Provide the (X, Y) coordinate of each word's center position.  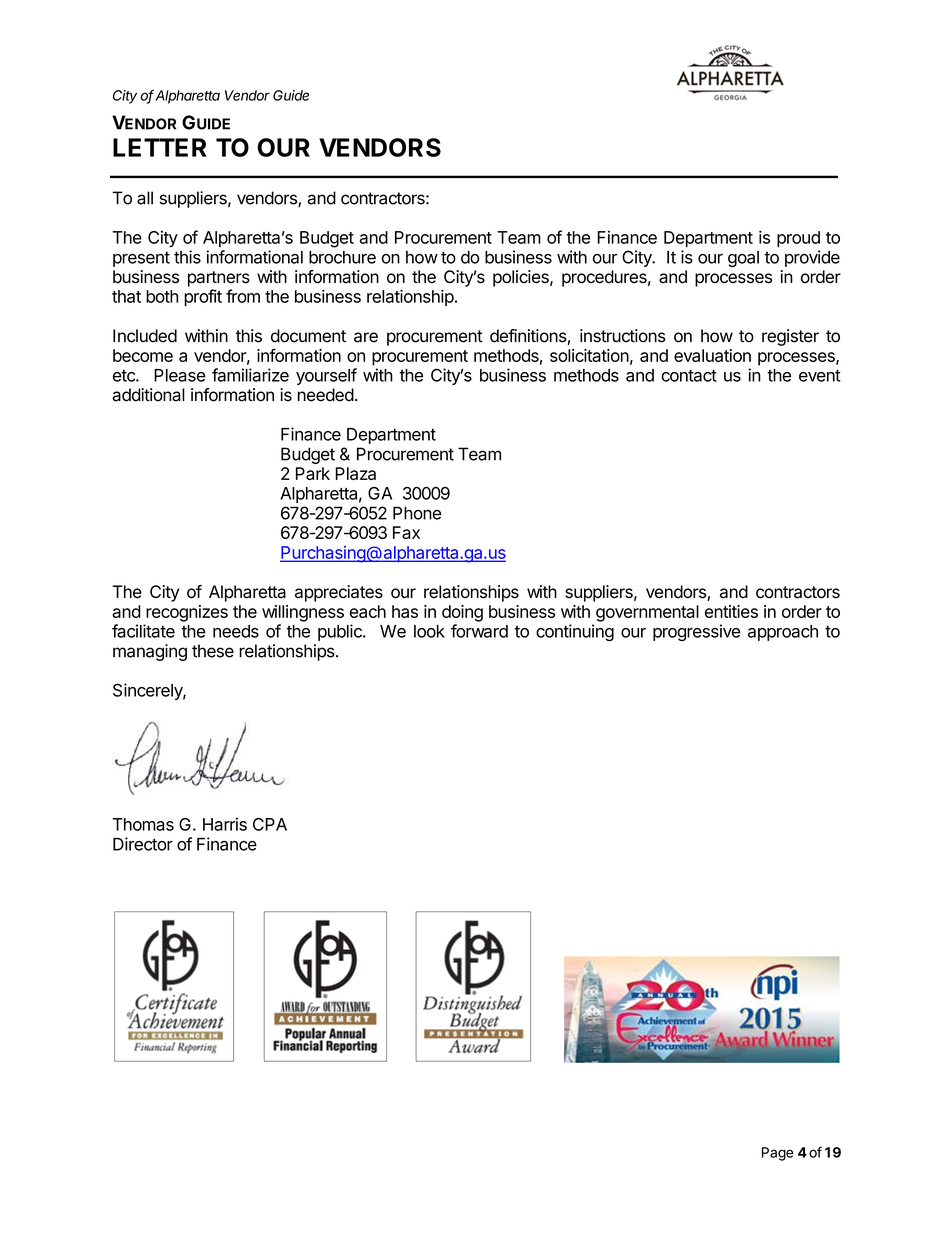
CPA (270, 824)
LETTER (160, 147)
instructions (623, 336)
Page (777, 1154)
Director (143, 844)
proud (798, 239)
